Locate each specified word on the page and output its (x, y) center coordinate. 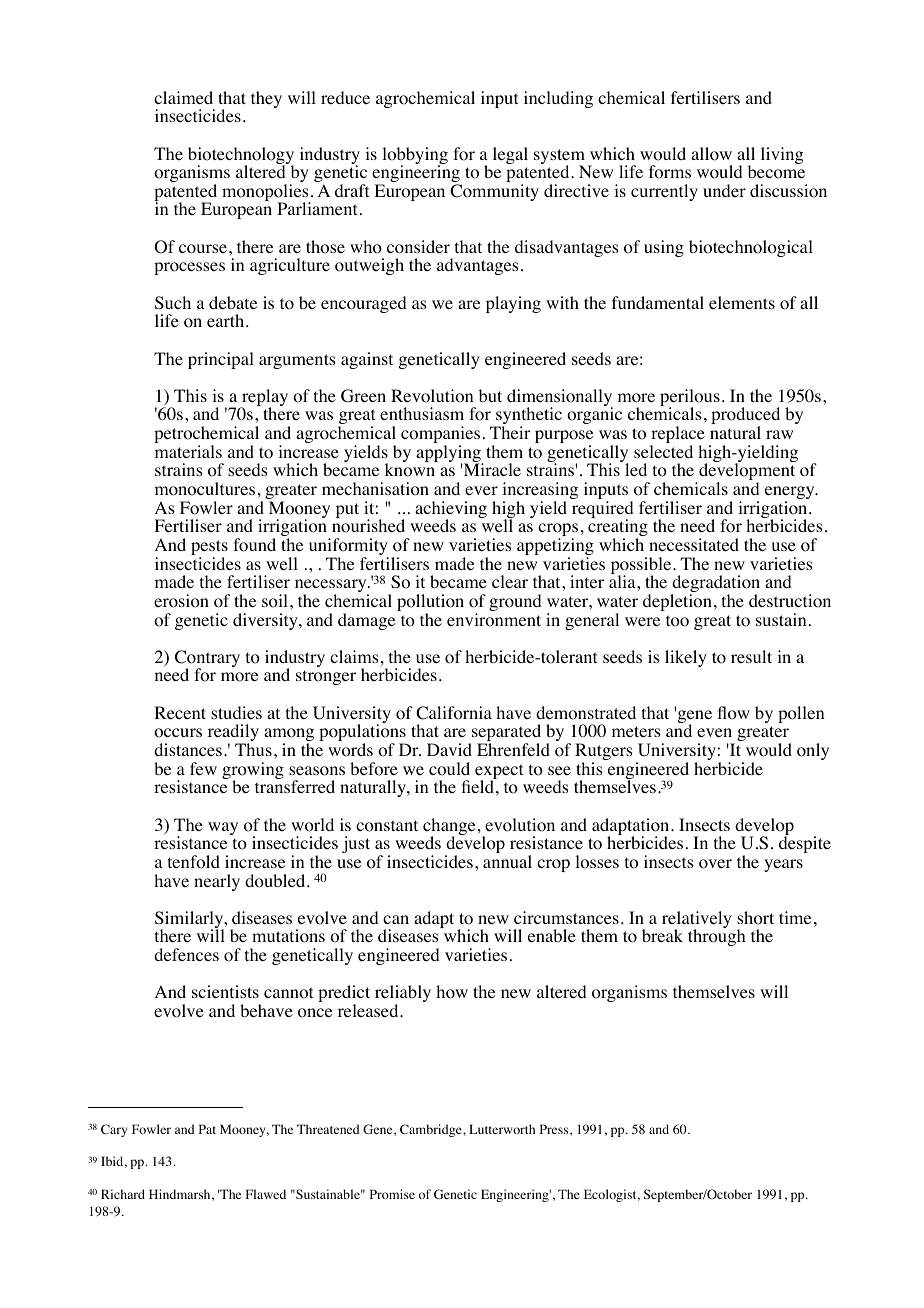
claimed (183, 97)
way (223, 828)
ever (481, 490)
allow (711, 154)
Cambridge (432, 1130)
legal (510, 155)
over (715, 864)
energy (791, 494)
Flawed (266, 1194)
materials (188, 451)
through (717, 937)
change (449, 828)
